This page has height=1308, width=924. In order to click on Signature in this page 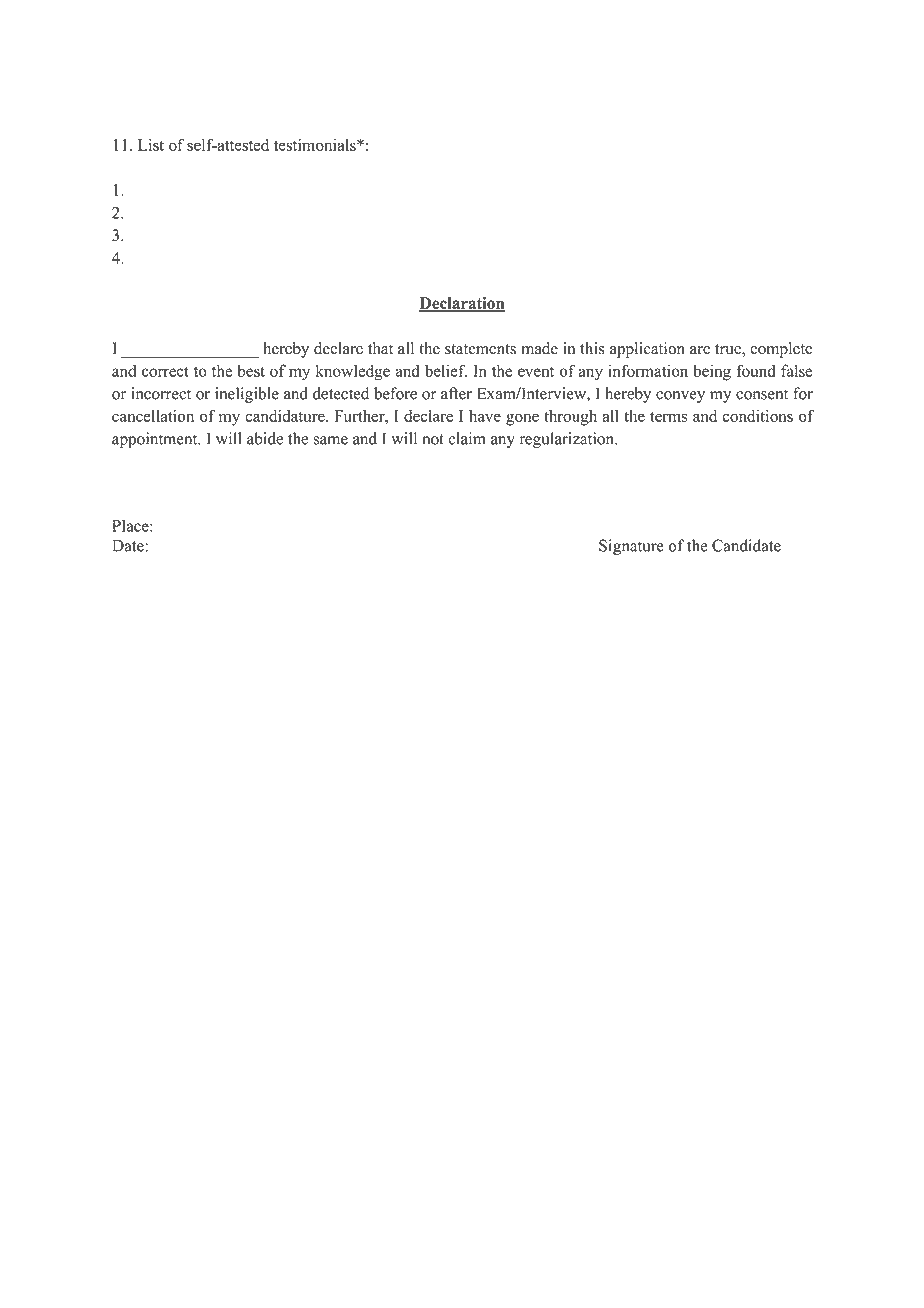, I will do `click(631, 547)`.
